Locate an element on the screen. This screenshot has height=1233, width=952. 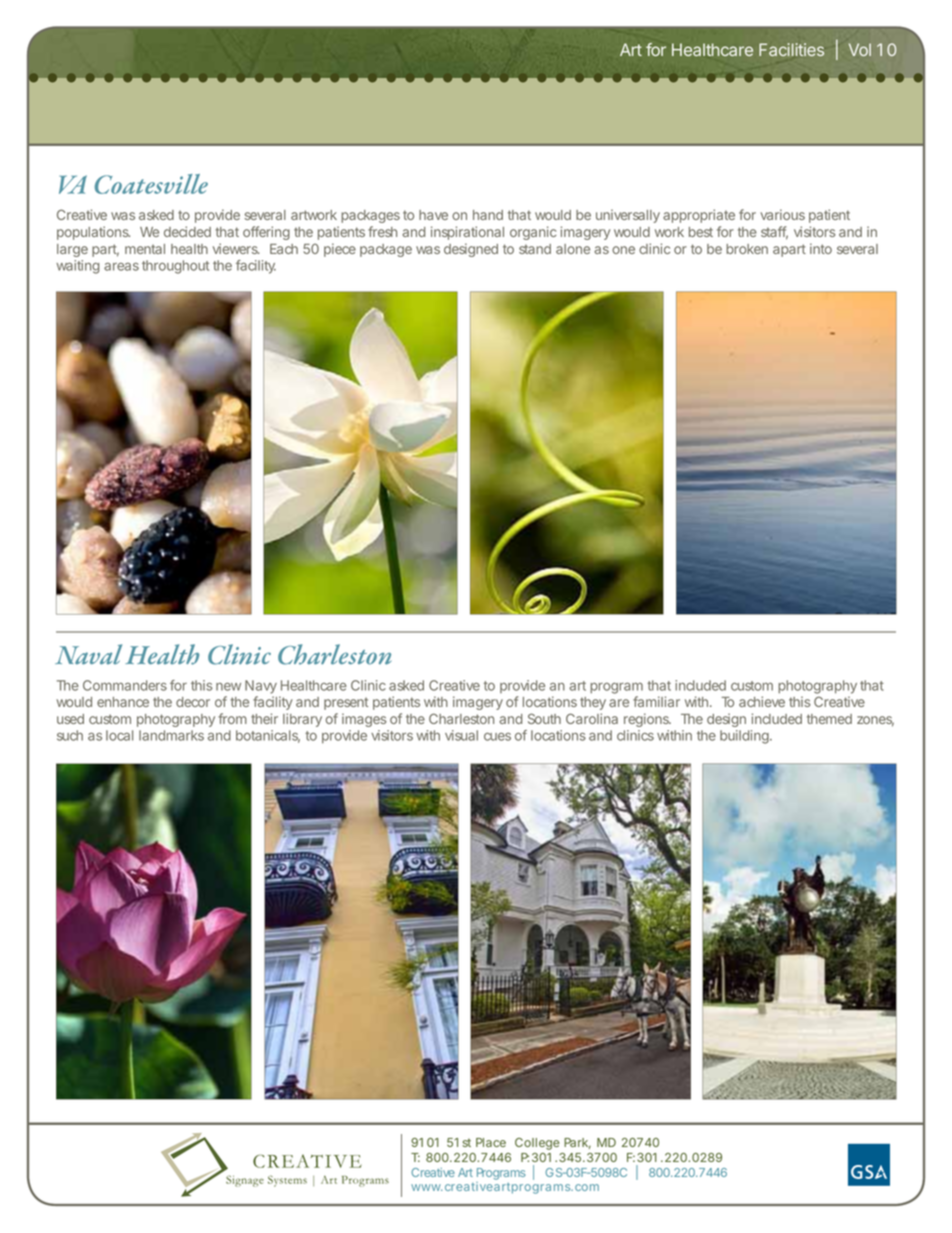
achieve is located at coordinates (762, 701).
